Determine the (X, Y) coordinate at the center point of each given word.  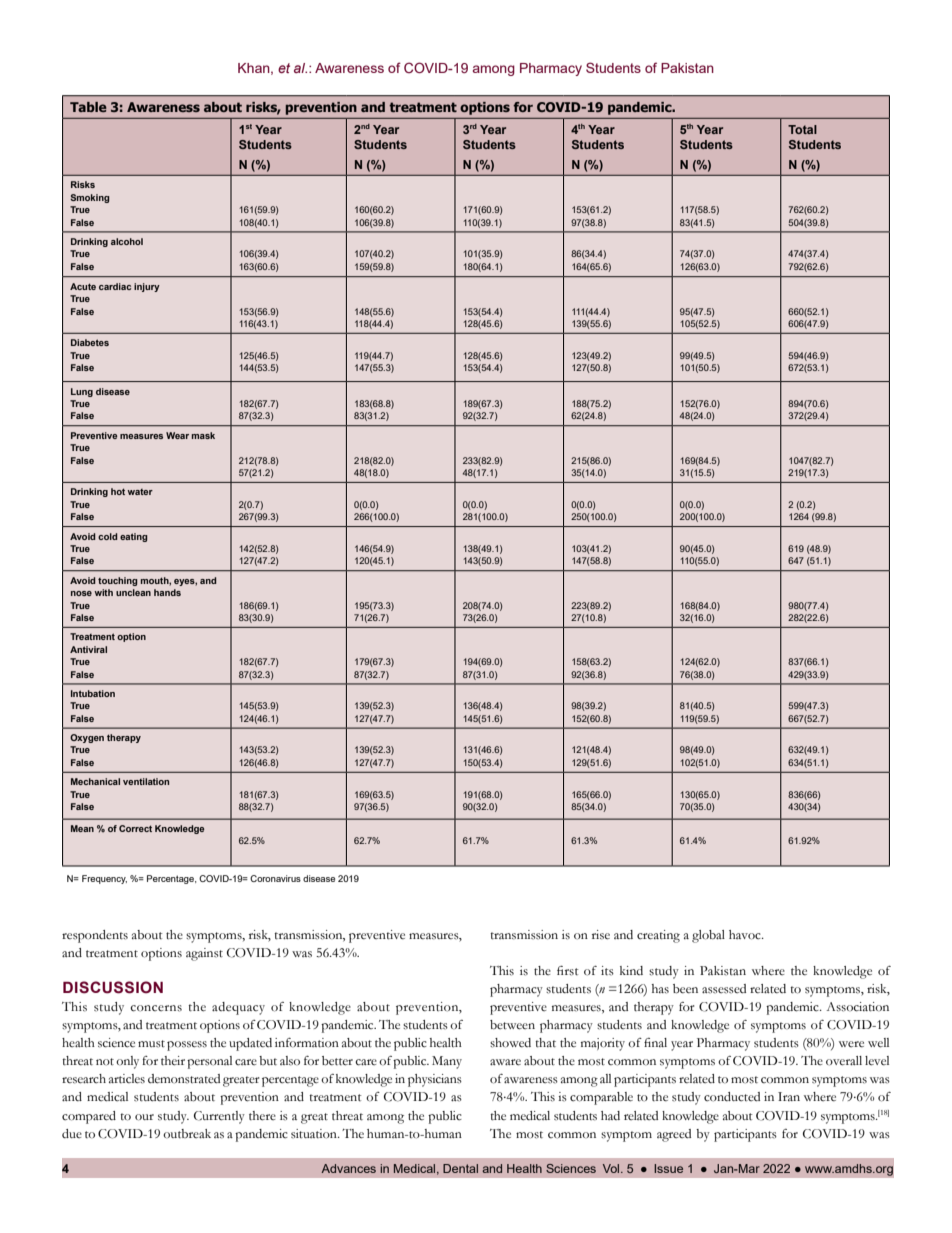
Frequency (104, 879)
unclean (133, 592)
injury (147, 287)
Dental (460, 1168)
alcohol (127, 241)
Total (802, 129)
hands (167, 592)
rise (601, 935)
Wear (177, 435)
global (708, 936)
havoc (746, 935)
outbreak (187, 1133)
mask (203, 435)
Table (88, 107)
